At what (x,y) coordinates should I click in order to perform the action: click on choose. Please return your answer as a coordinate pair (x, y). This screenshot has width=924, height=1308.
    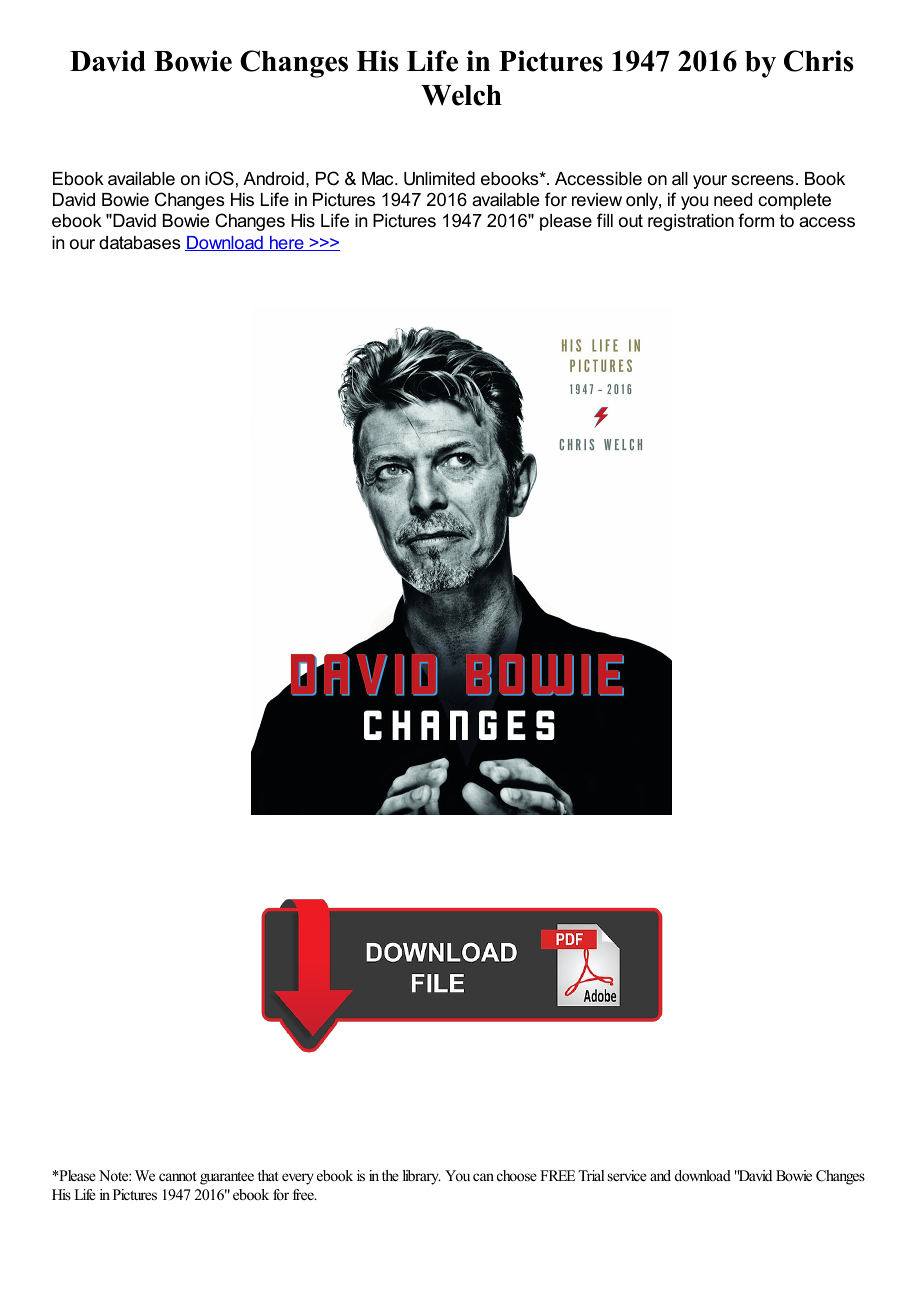
    Looking at the image, I should click on (517, 1175).
